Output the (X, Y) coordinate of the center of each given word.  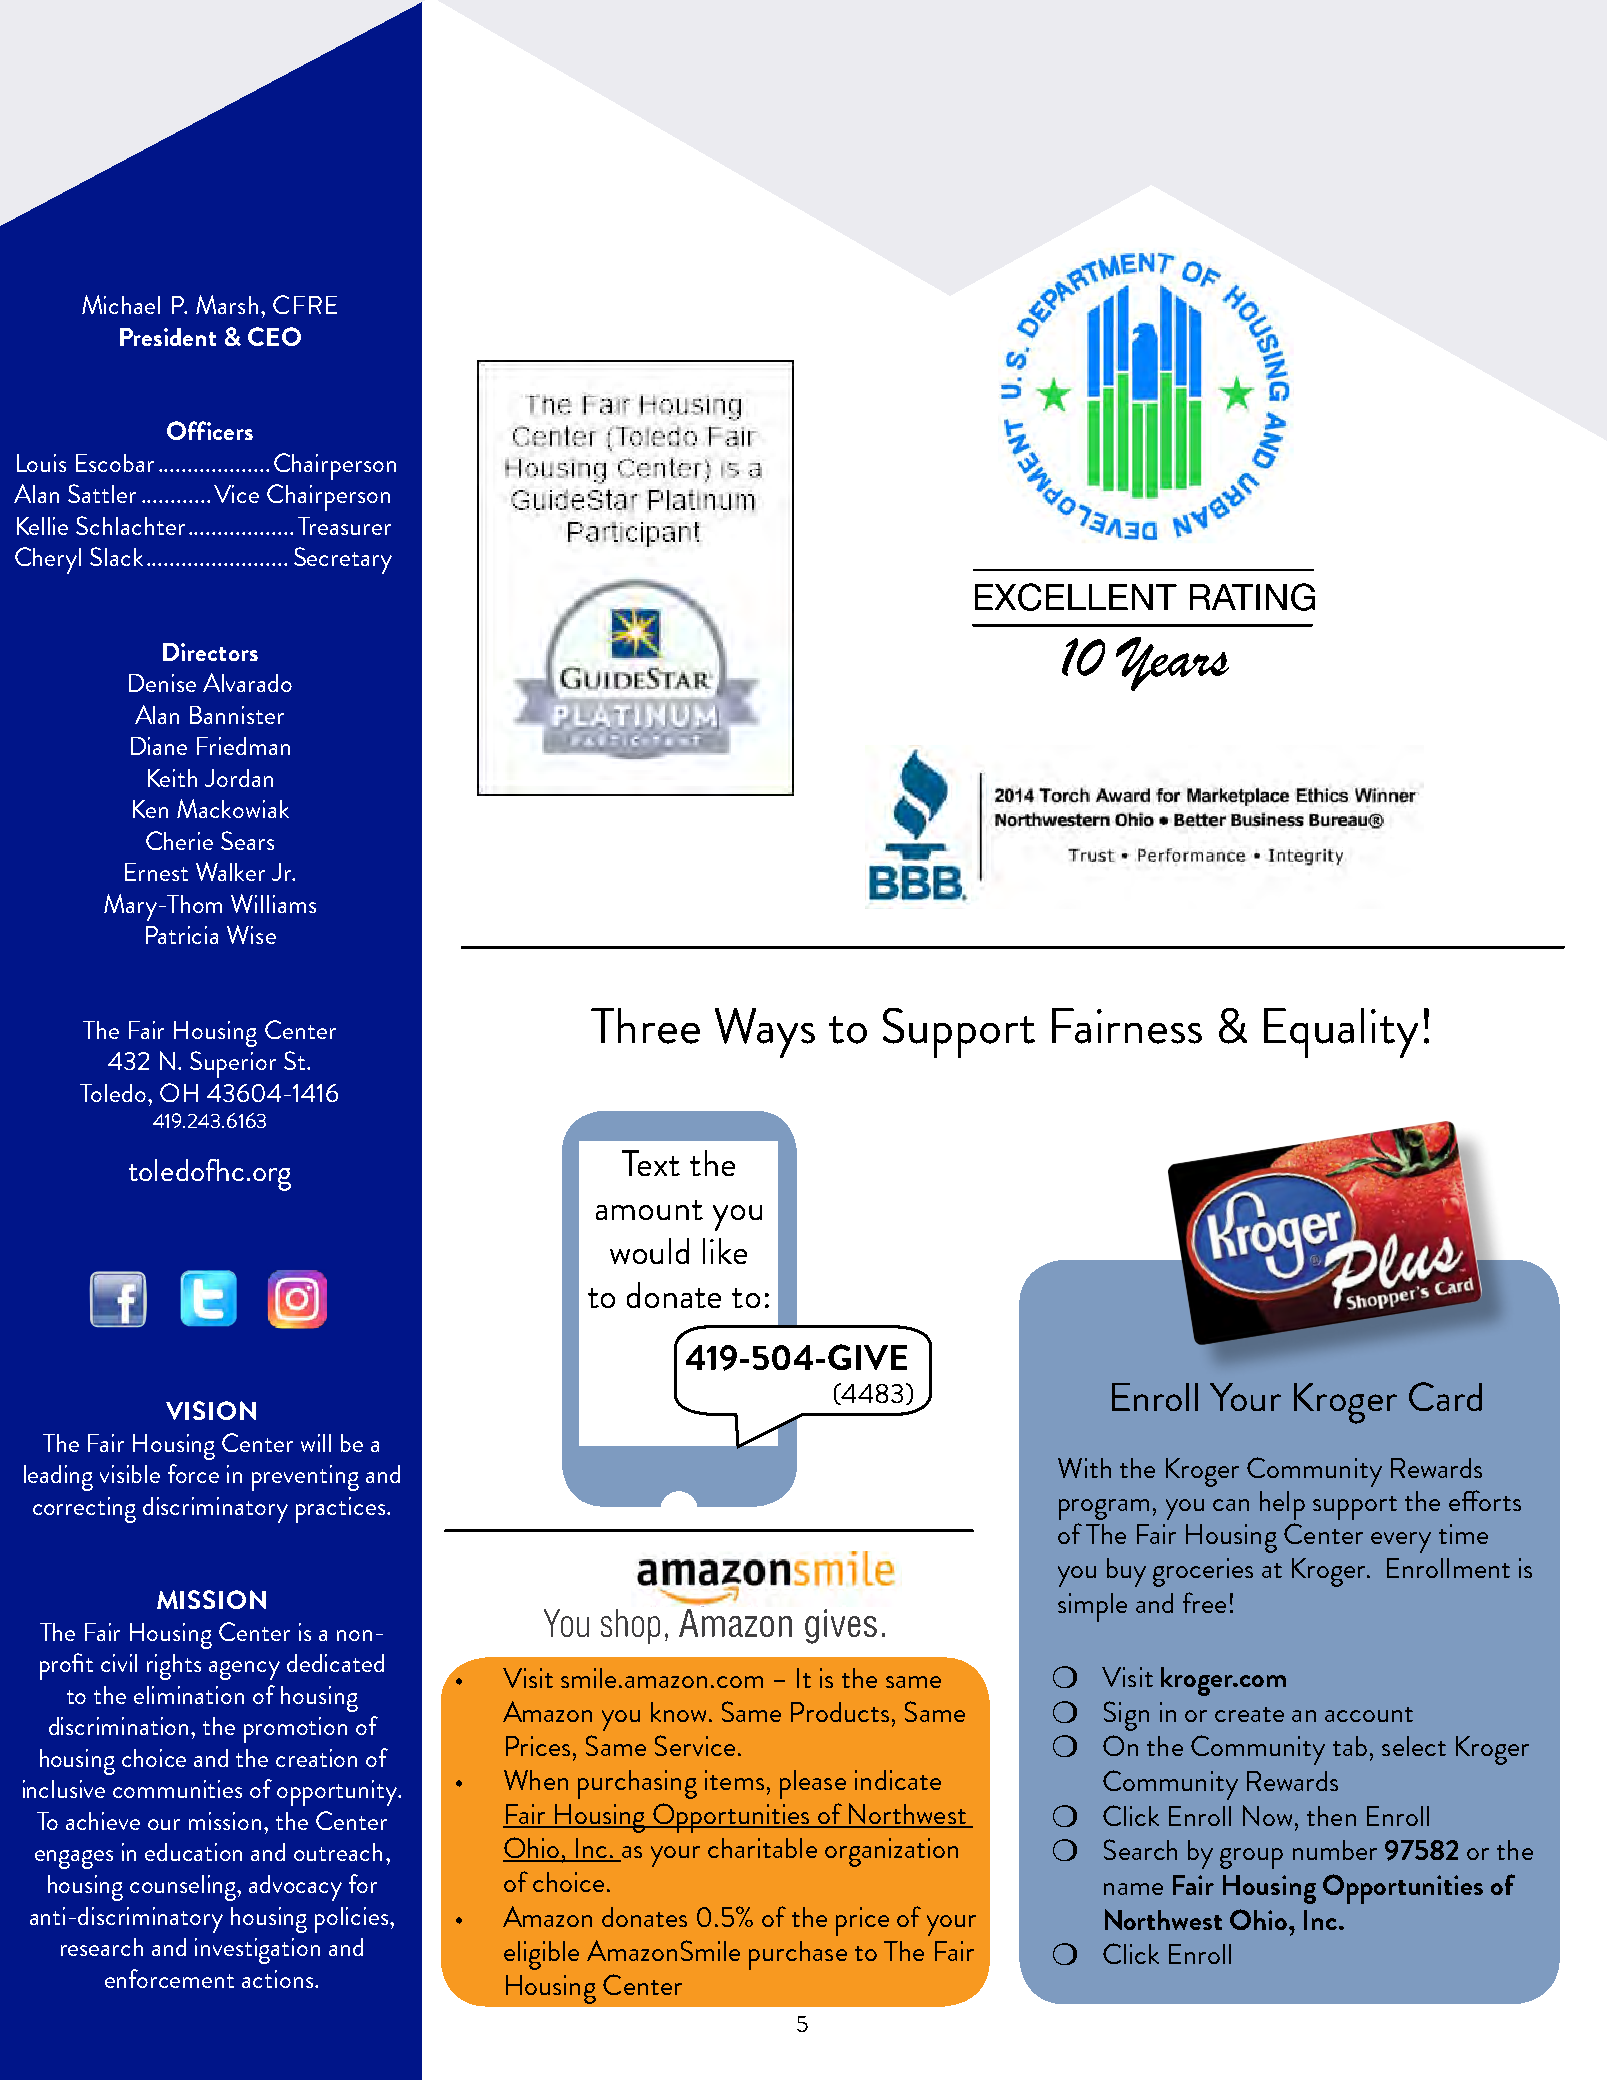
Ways (765, 1033)
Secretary (343, 560)
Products (840, 1712)
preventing (305, 1478)
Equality (1341, 1033)
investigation (257, 1951)
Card (1445, 1396)
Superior (233, 1064)
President (168, 337)
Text (651, 1163)
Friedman (243, 746)
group (1251, 1858)
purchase (798, 1955)
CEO (274, 336)
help (1282, 1505)
